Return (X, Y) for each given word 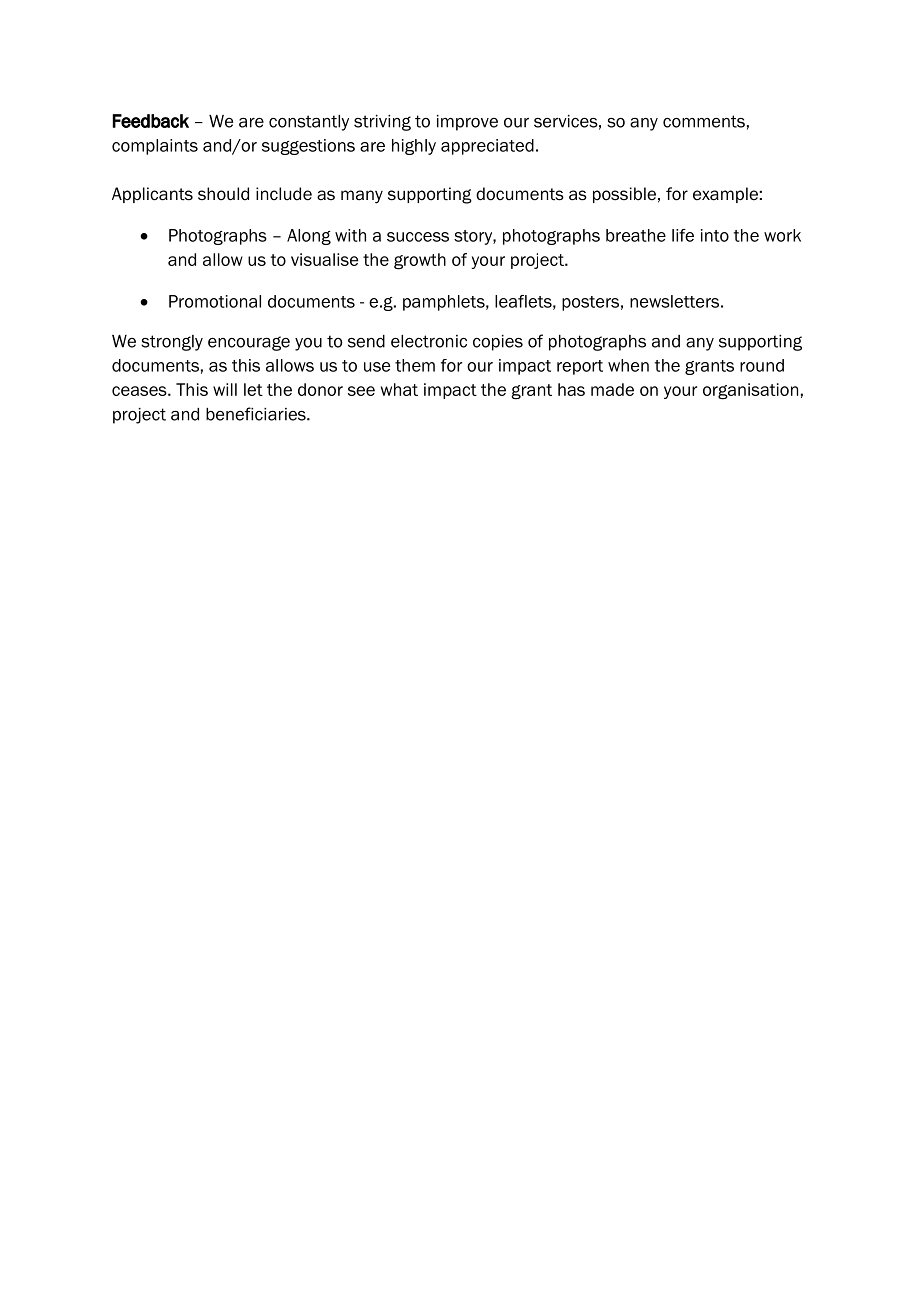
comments (704, 121)
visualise (324, 259)
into (715, 235)
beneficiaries (257, 414)
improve (467, 123)
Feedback (151, 121)
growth (420, 261)
